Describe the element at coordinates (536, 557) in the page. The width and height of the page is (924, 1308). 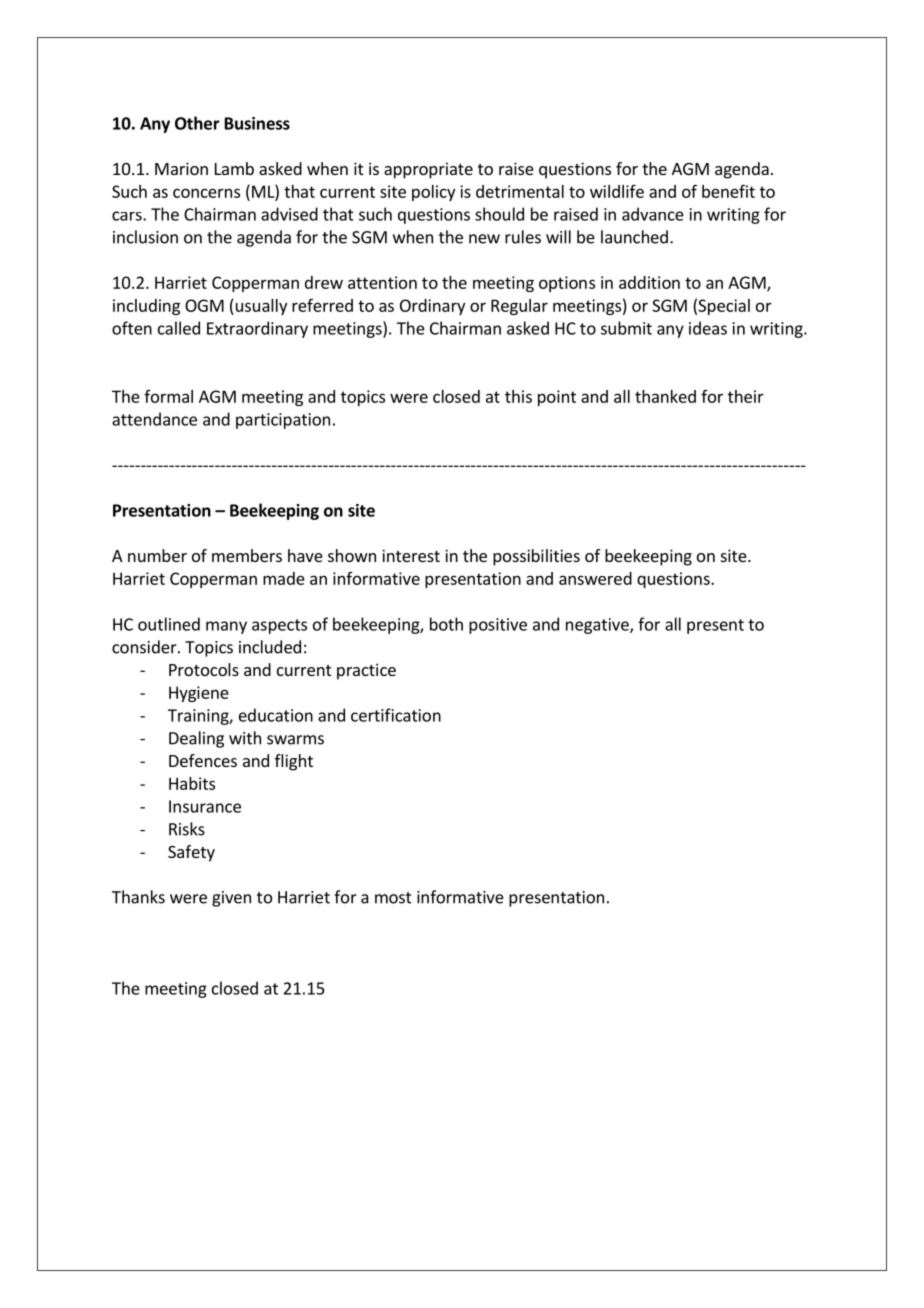
I see `possibilities` at that location.
